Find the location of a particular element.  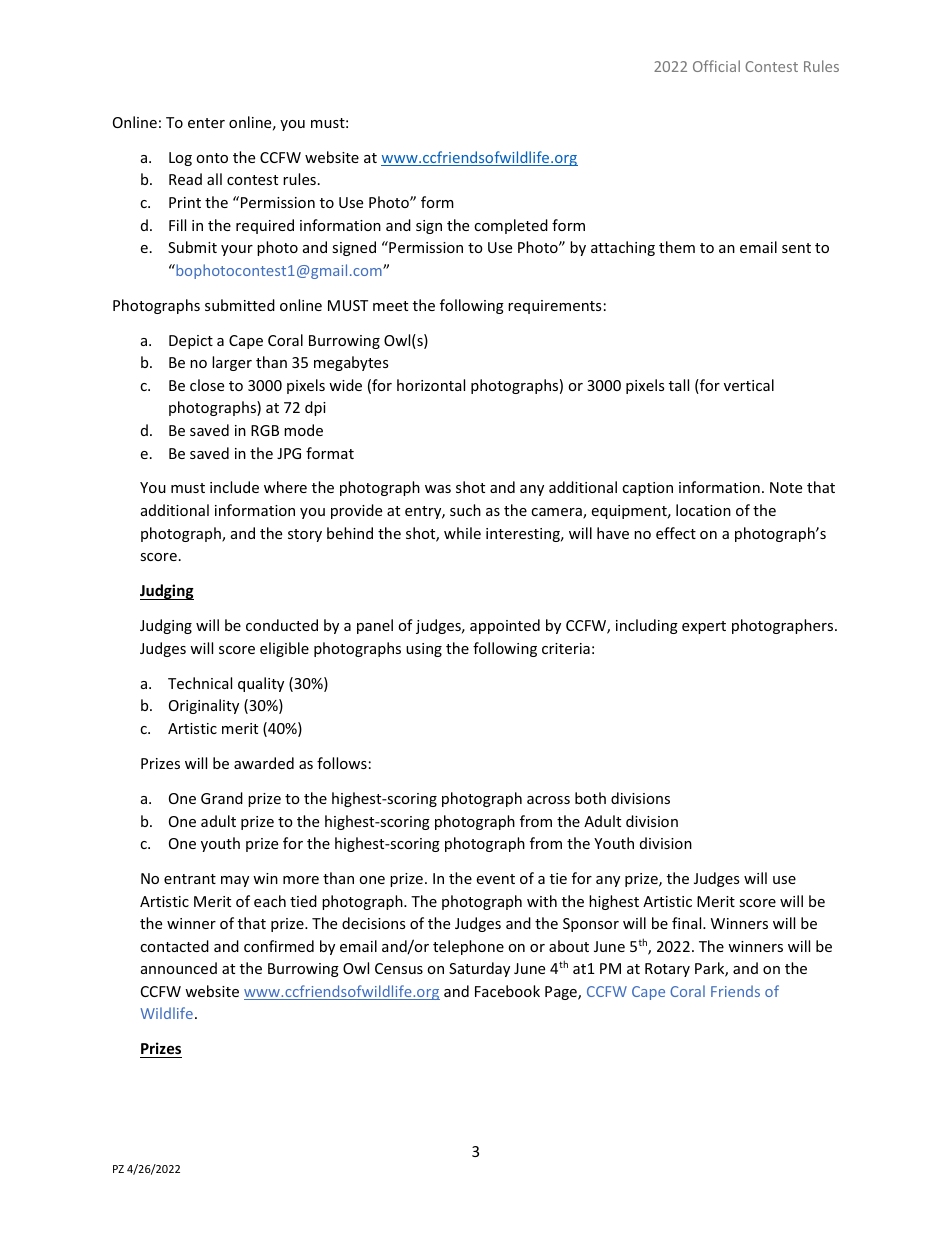

enter is located at coordinates (206, 123).
